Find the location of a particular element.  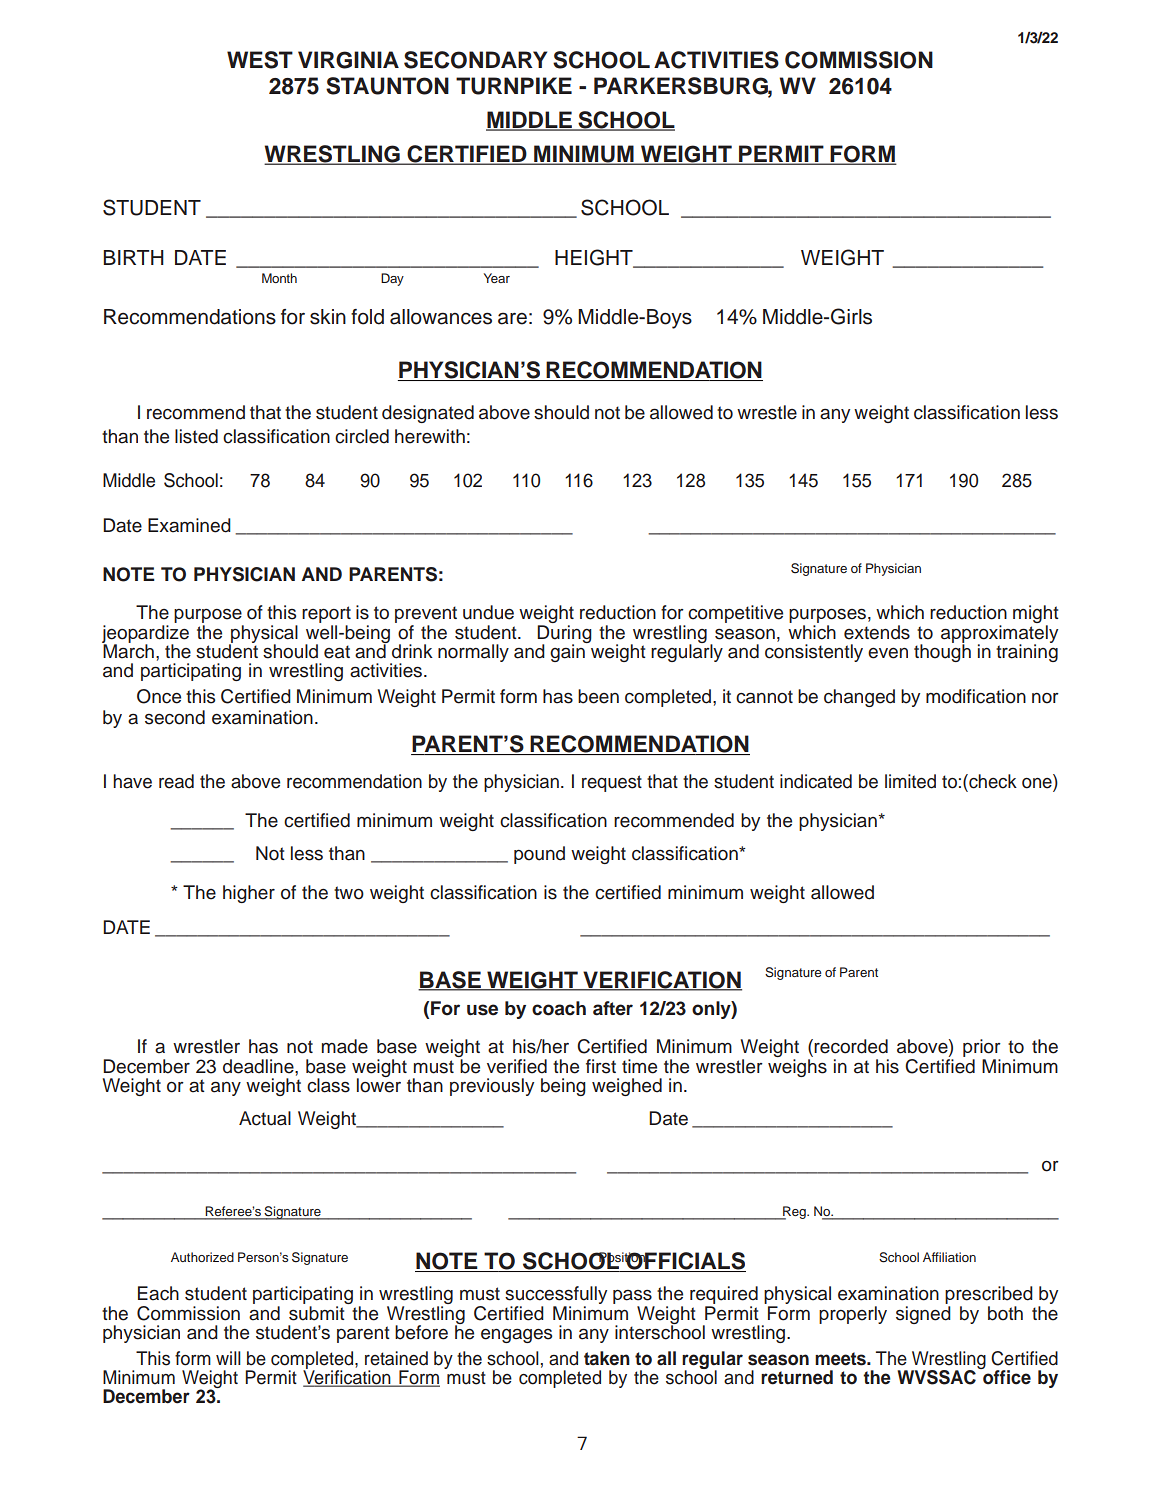

will is located at coordinates (228, 1358).
